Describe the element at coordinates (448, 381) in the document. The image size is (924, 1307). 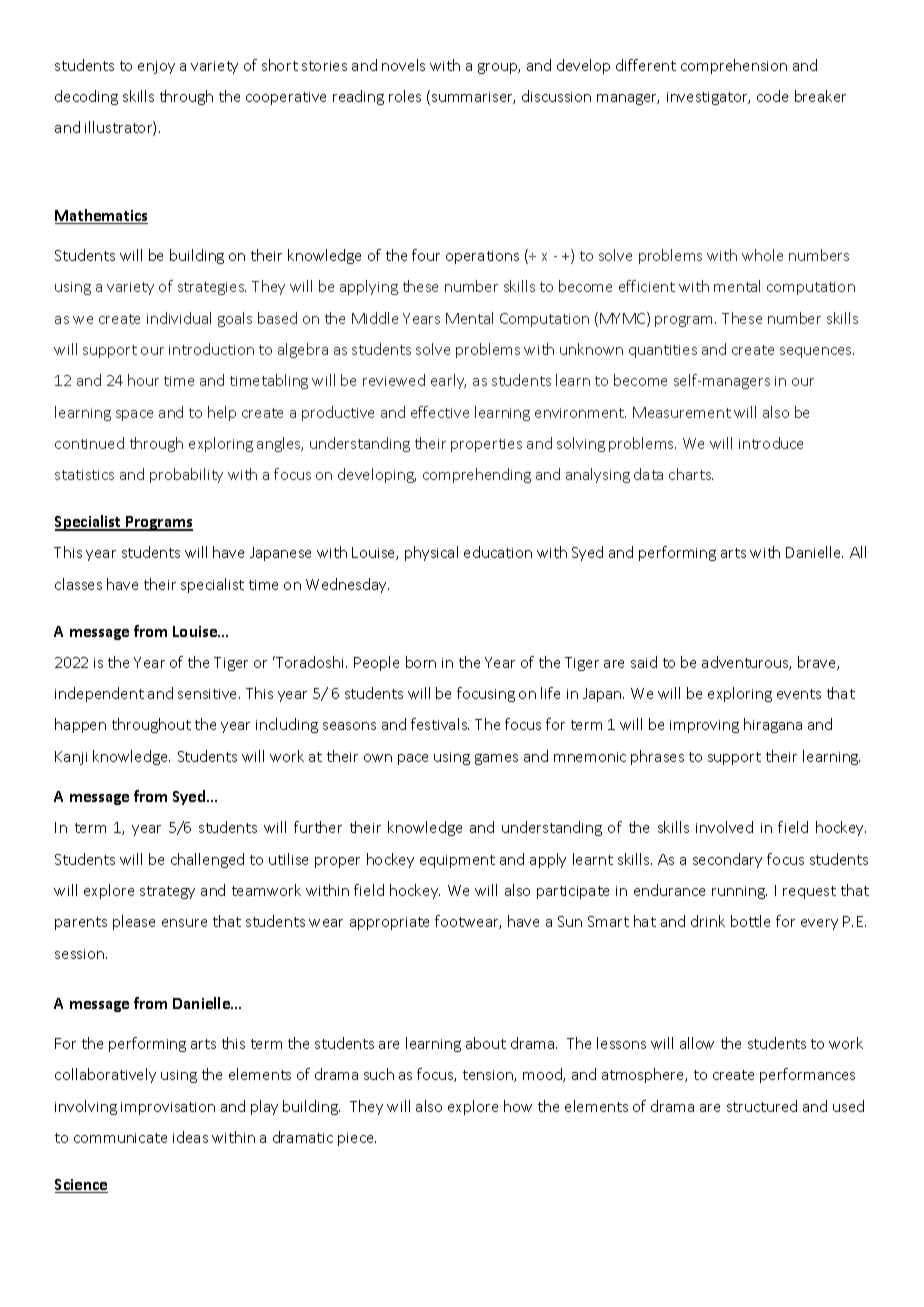
I see `early` at that location.
